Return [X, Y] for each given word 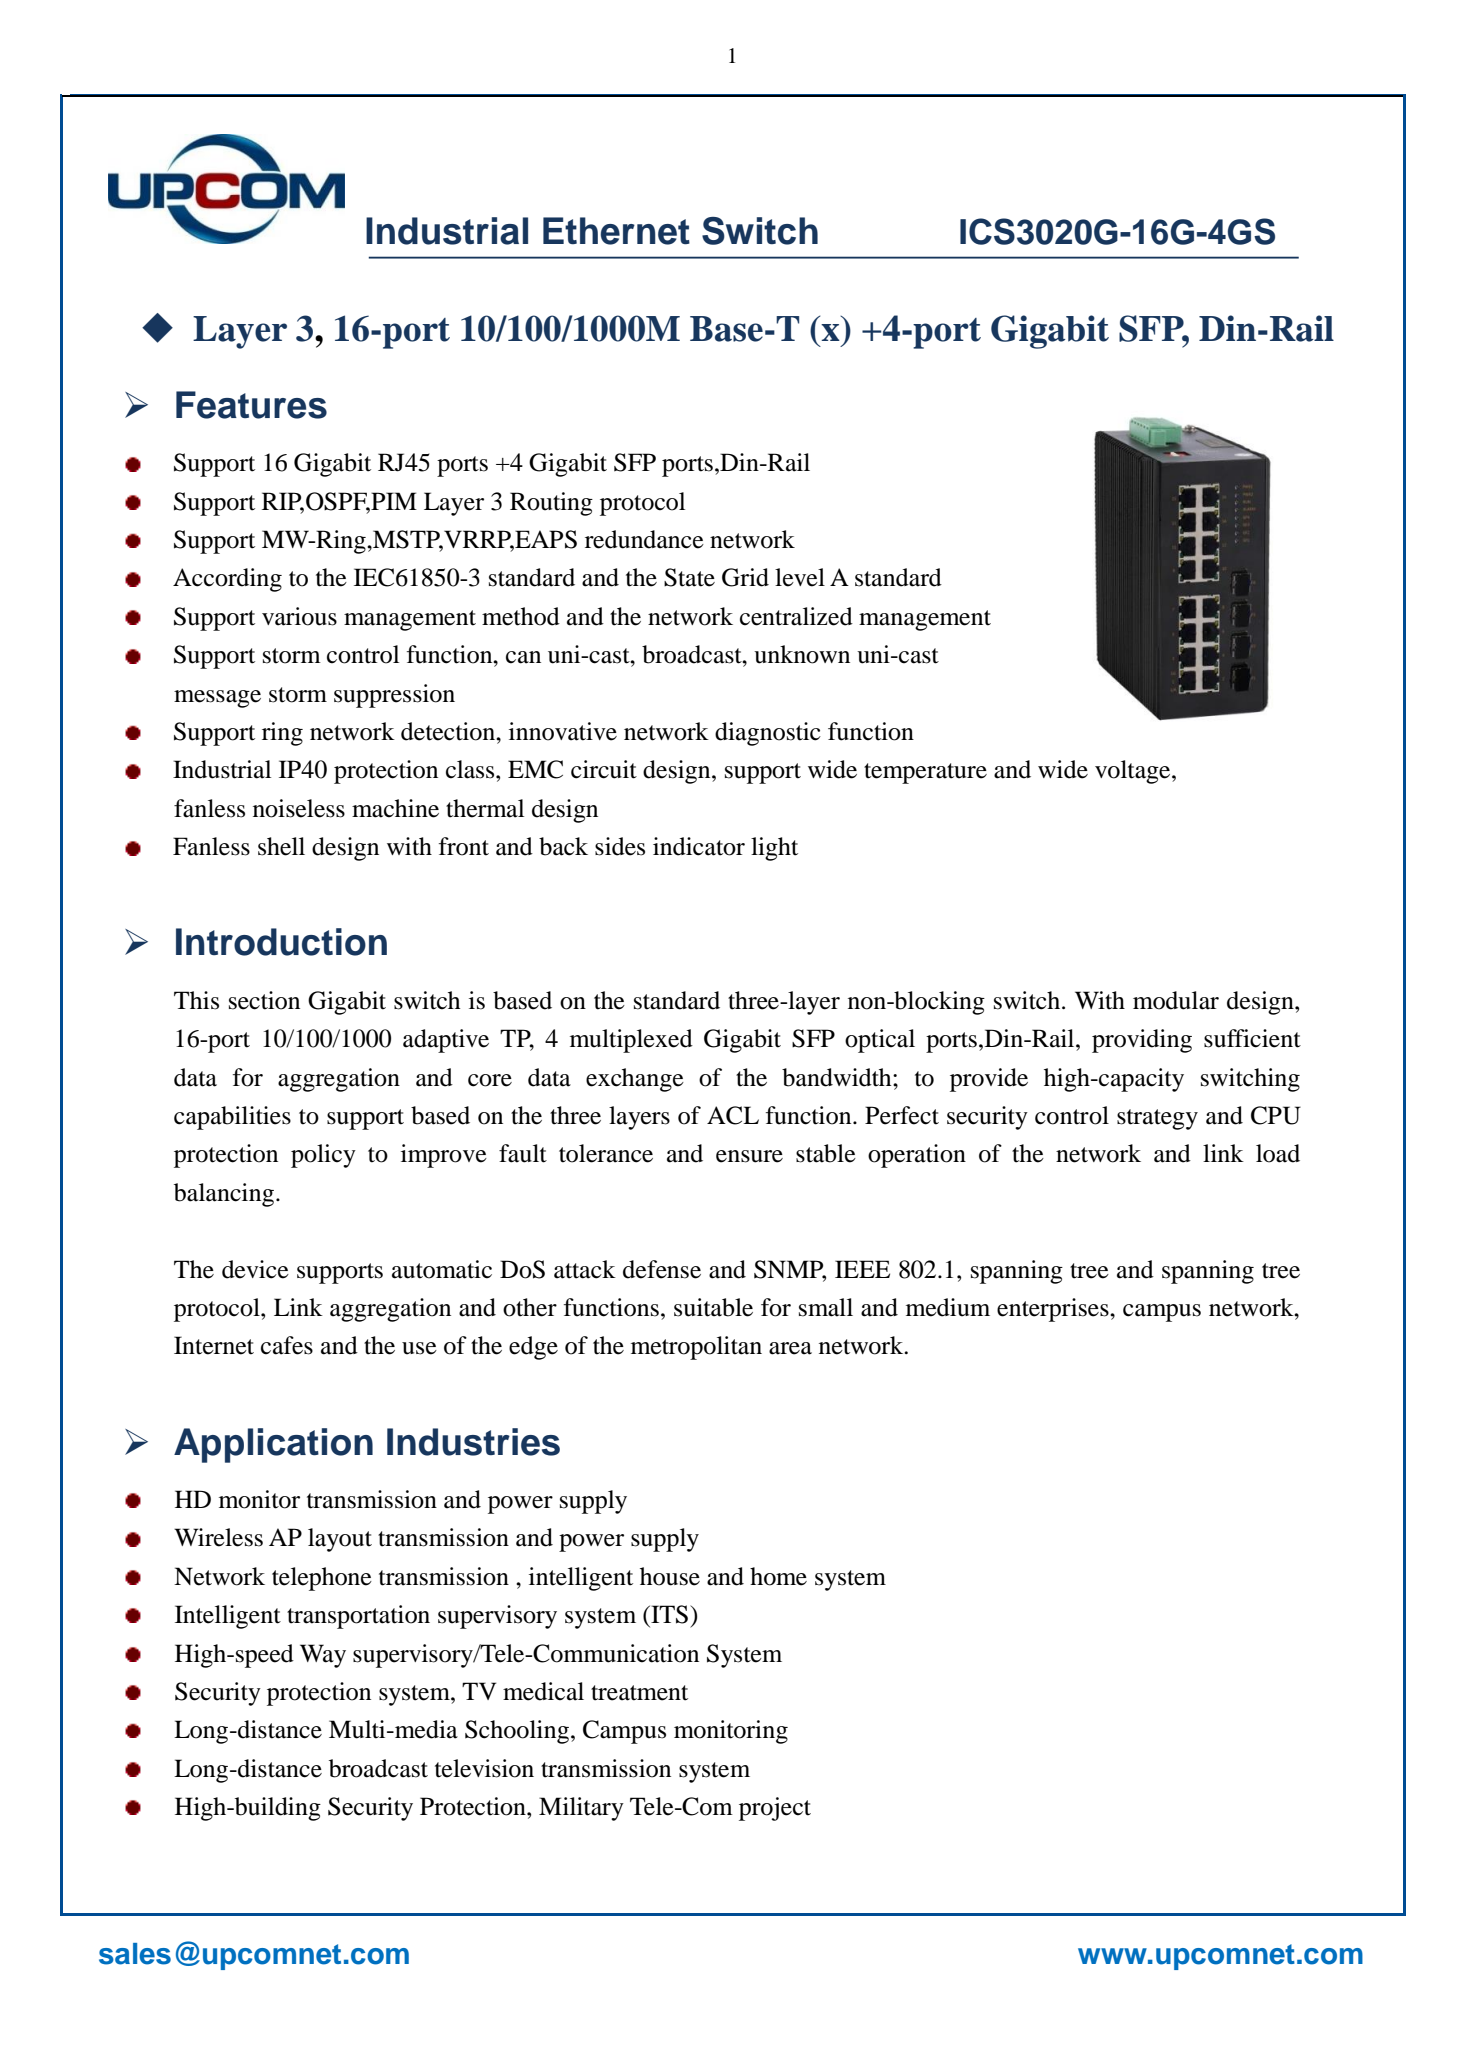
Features [251, 405]
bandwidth [838, 1077]
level [800, 577]
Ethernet [616, 231]
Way [323, 1656]
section [264, 1000]
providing [1142, 1041]
